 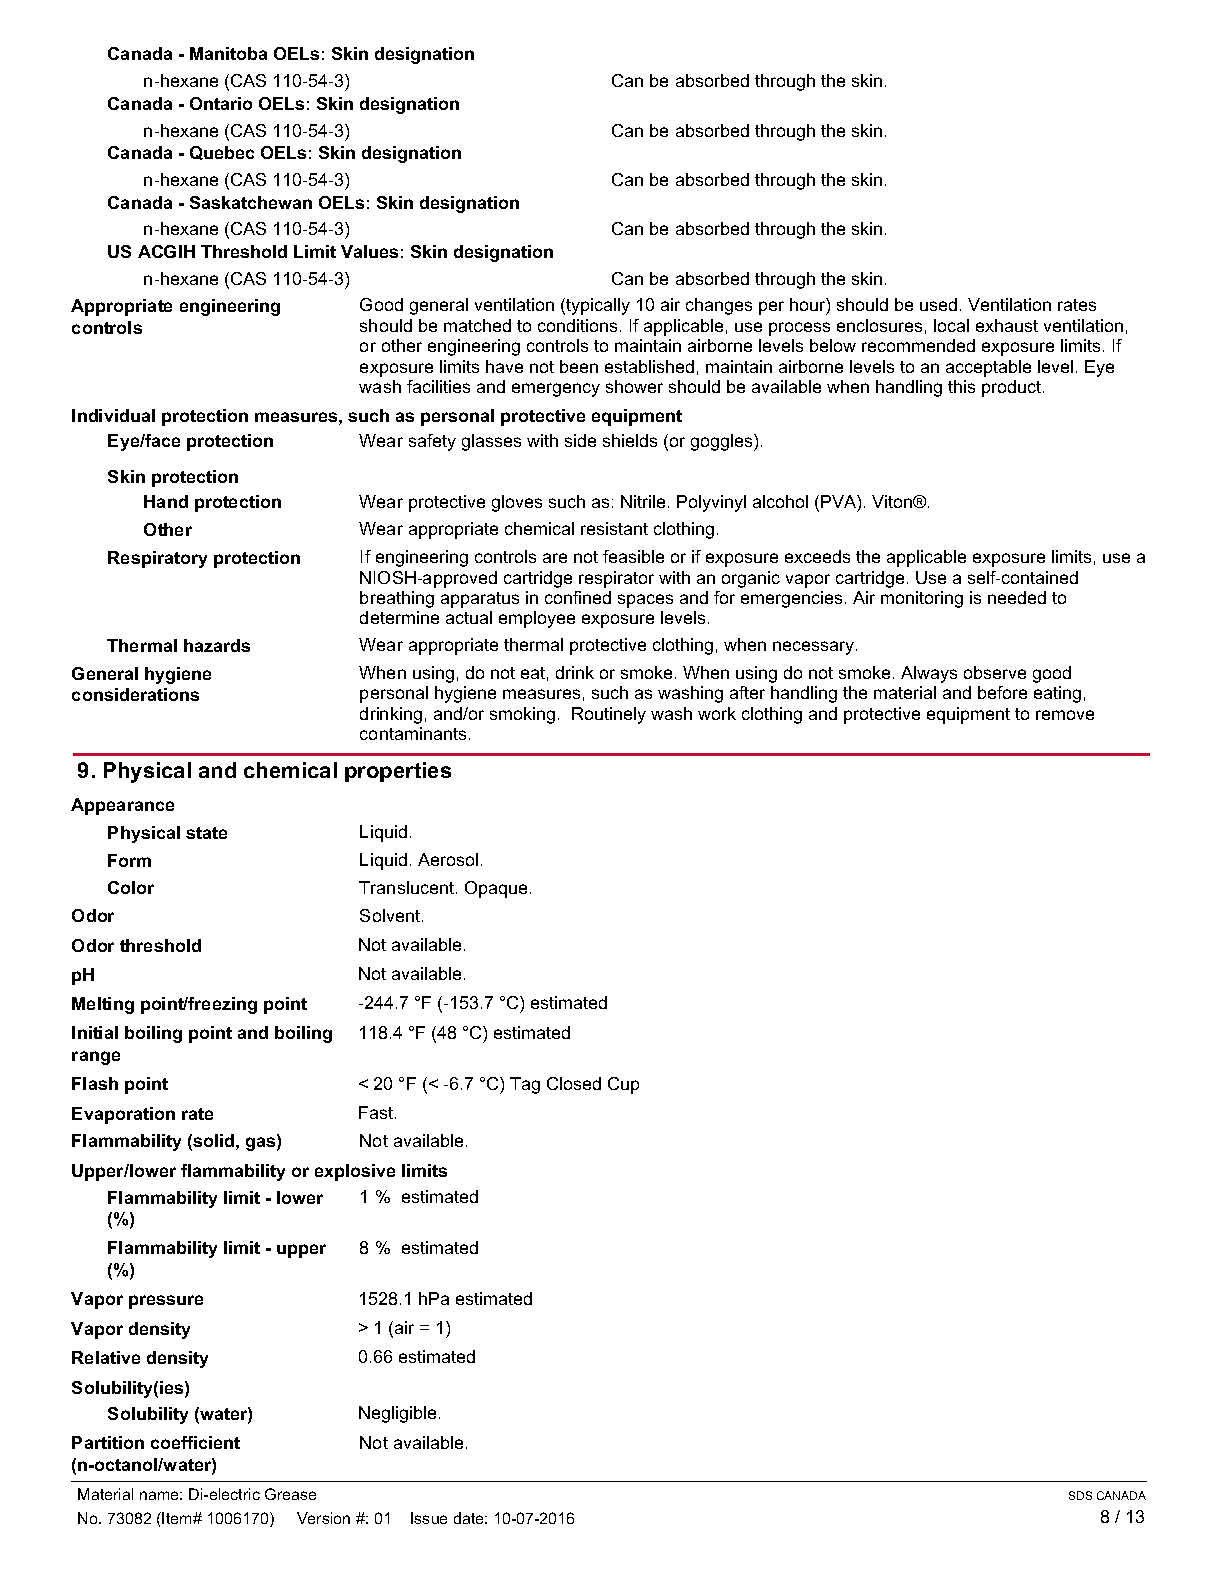 What do you see at coordinates (1002, 692) in the page?
I see `before` at bounding box center [1002, 692].
